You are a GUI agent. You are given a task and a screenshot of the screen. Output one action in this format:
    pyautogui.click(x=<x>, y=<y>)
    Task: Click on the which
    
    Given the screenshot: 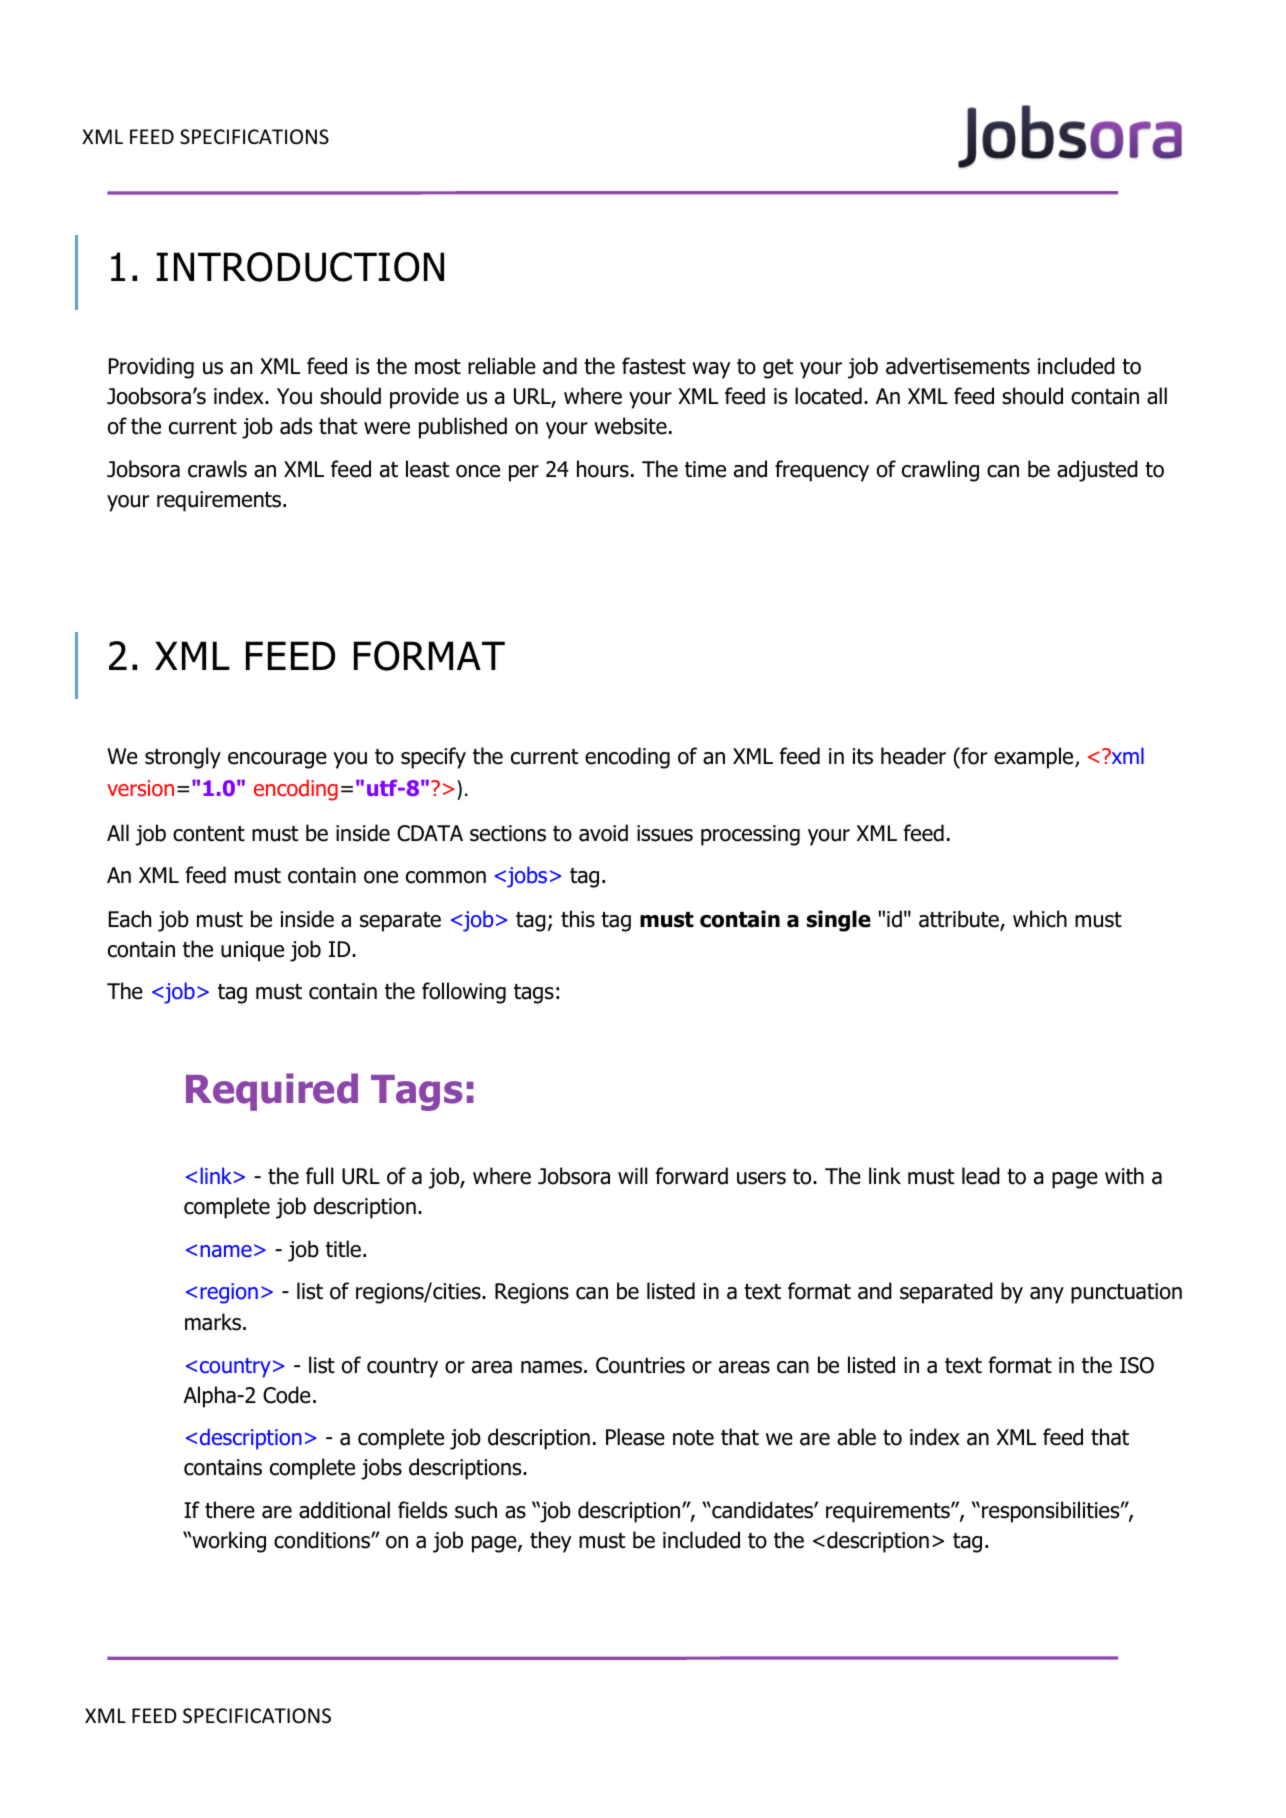 What is the action you would take?
    pyautogui.click(x=1040, y=919)
